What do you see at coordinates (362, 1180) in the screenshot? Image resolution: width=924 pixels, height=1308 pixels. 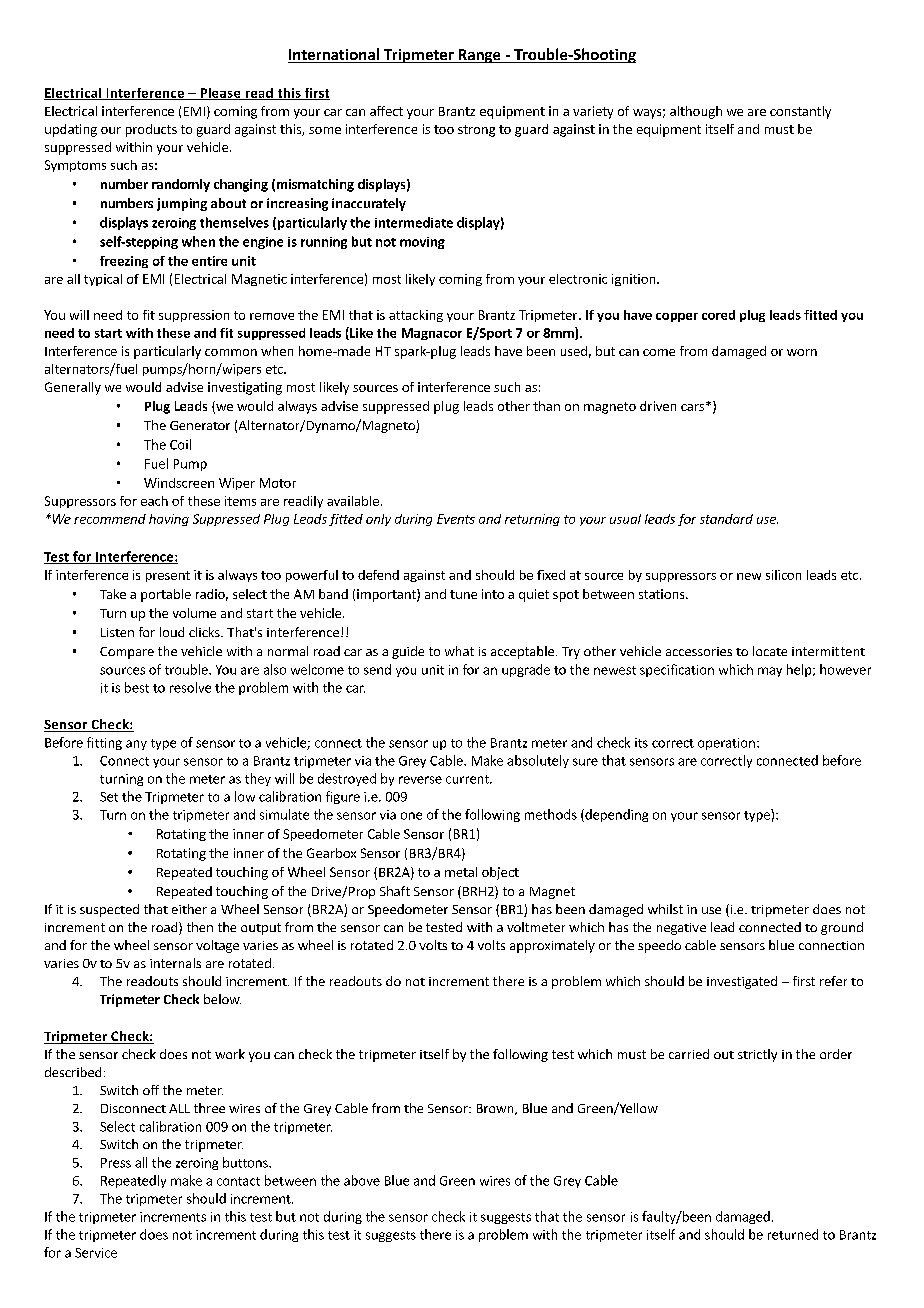 I see `above` at bounding box center [362, 1180].
